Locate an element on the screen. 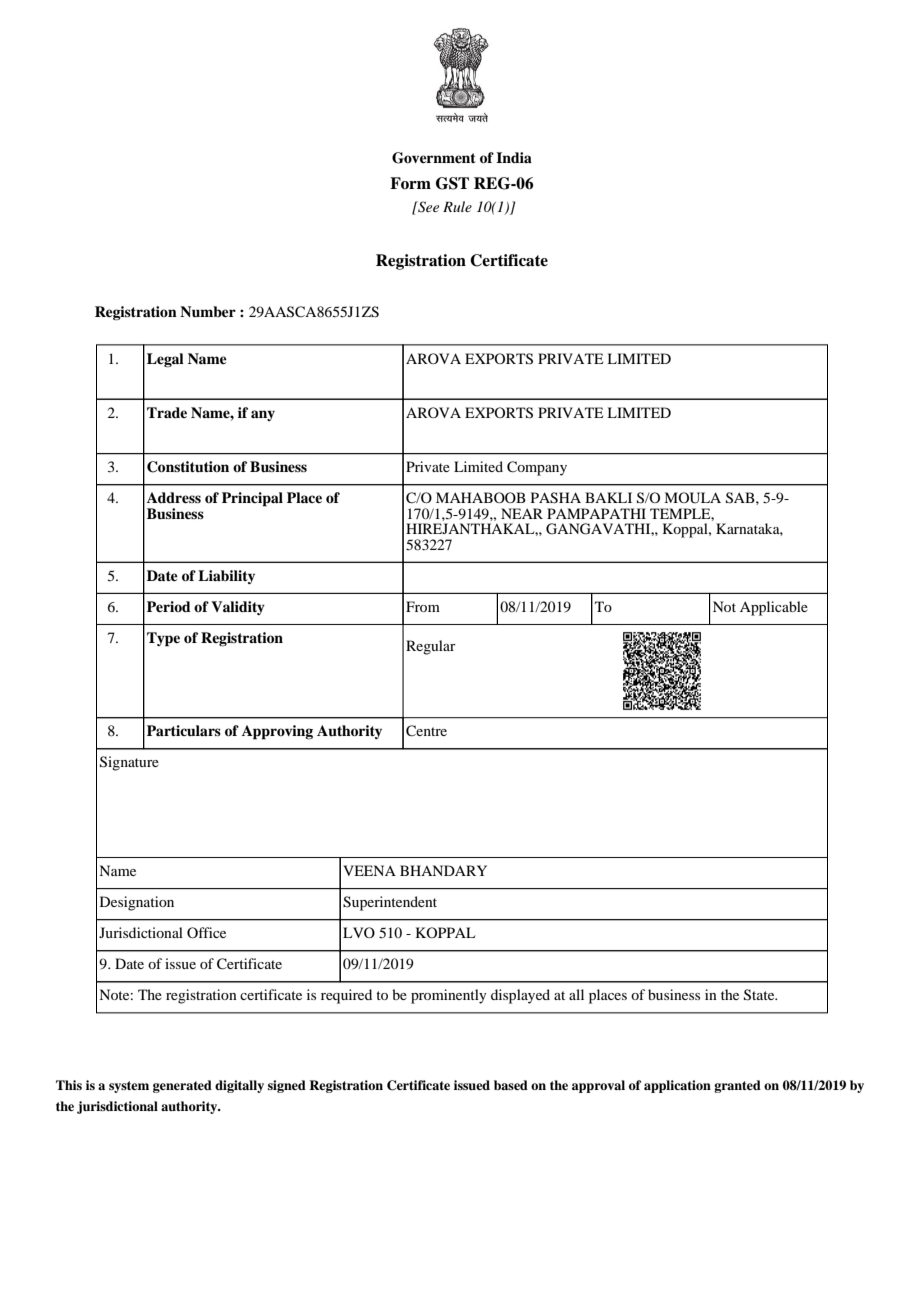 The image size is (924, 1308). Applicable is located at coordinates (774, 608).
